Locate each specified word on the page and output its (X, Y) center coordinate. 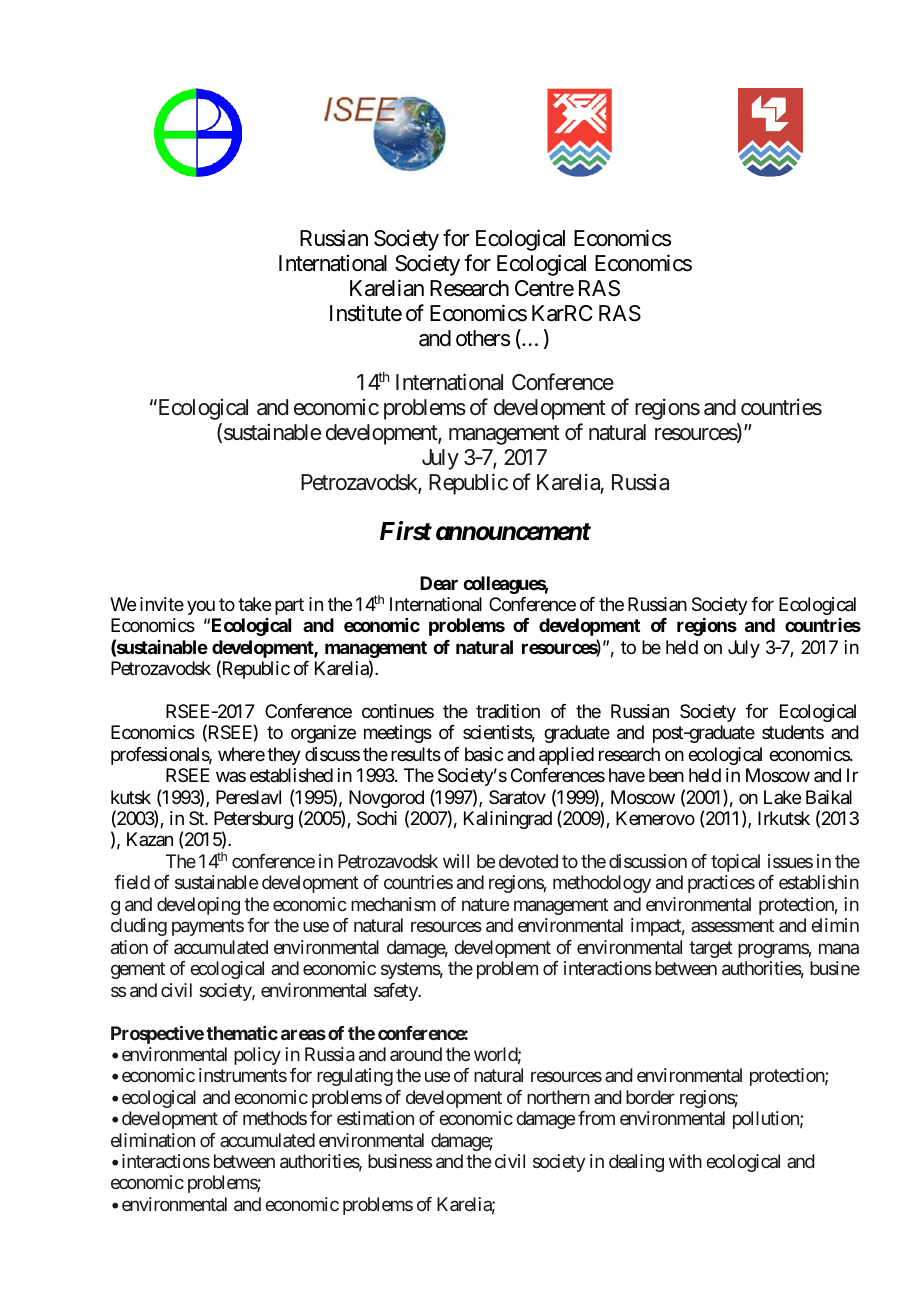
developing (198, 906)
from (596, 1118)
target (711, 949)
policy (257, 1056)
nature (485, 904)
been (666, 775)
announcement (513, 532)
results (416, 754)
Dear (439, 583)
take (254, 604)
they (284, 756)
